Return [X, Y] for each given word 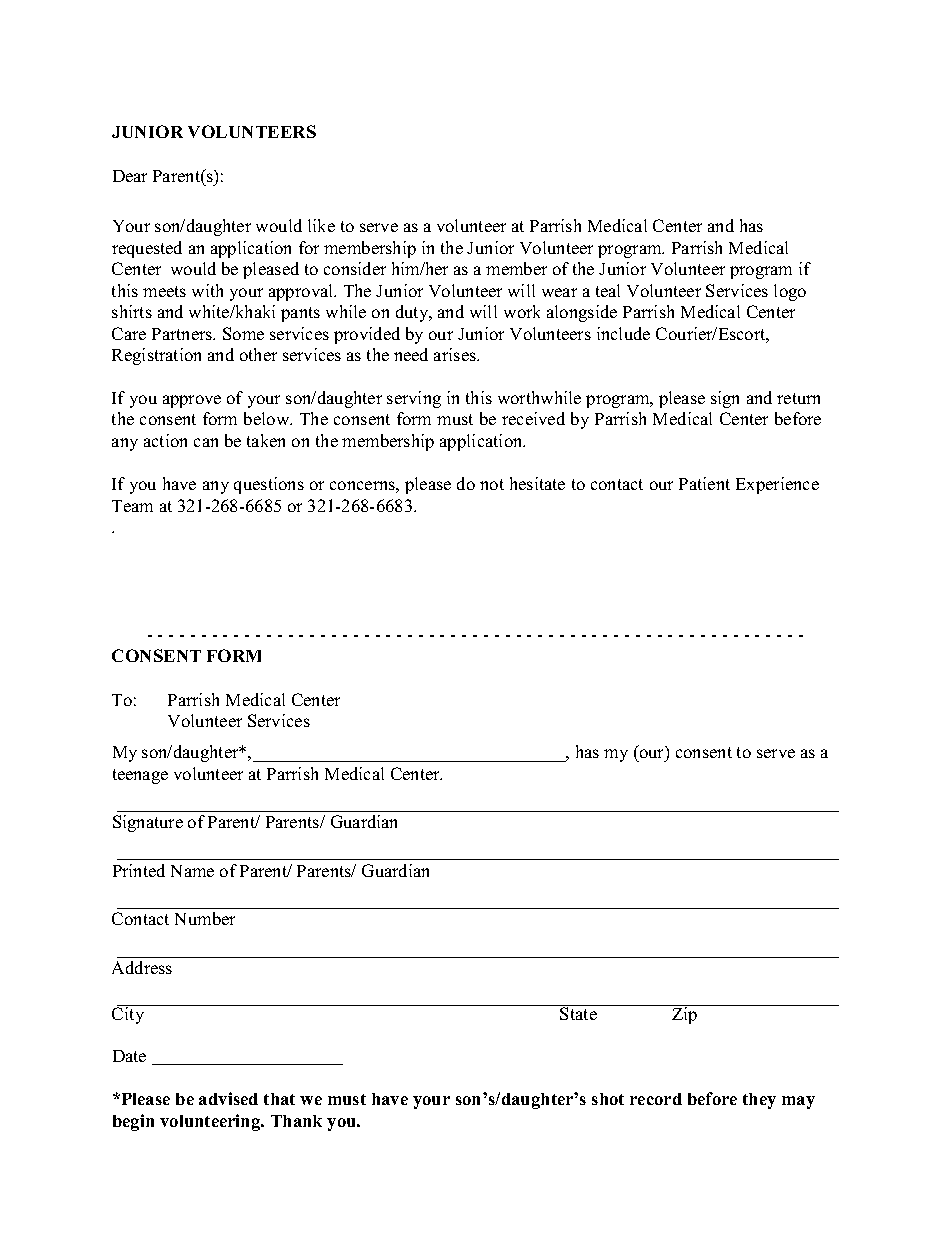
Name [192, 871]
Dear [130, 176]
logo [790, 292]
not [492, 484]
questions [269, 485]
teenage [140, 776]
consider [355, 268]
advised [228, 1098]
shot [608, 1099]
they [759, 1101]
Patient [704, 483]
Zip [685, 1014]
